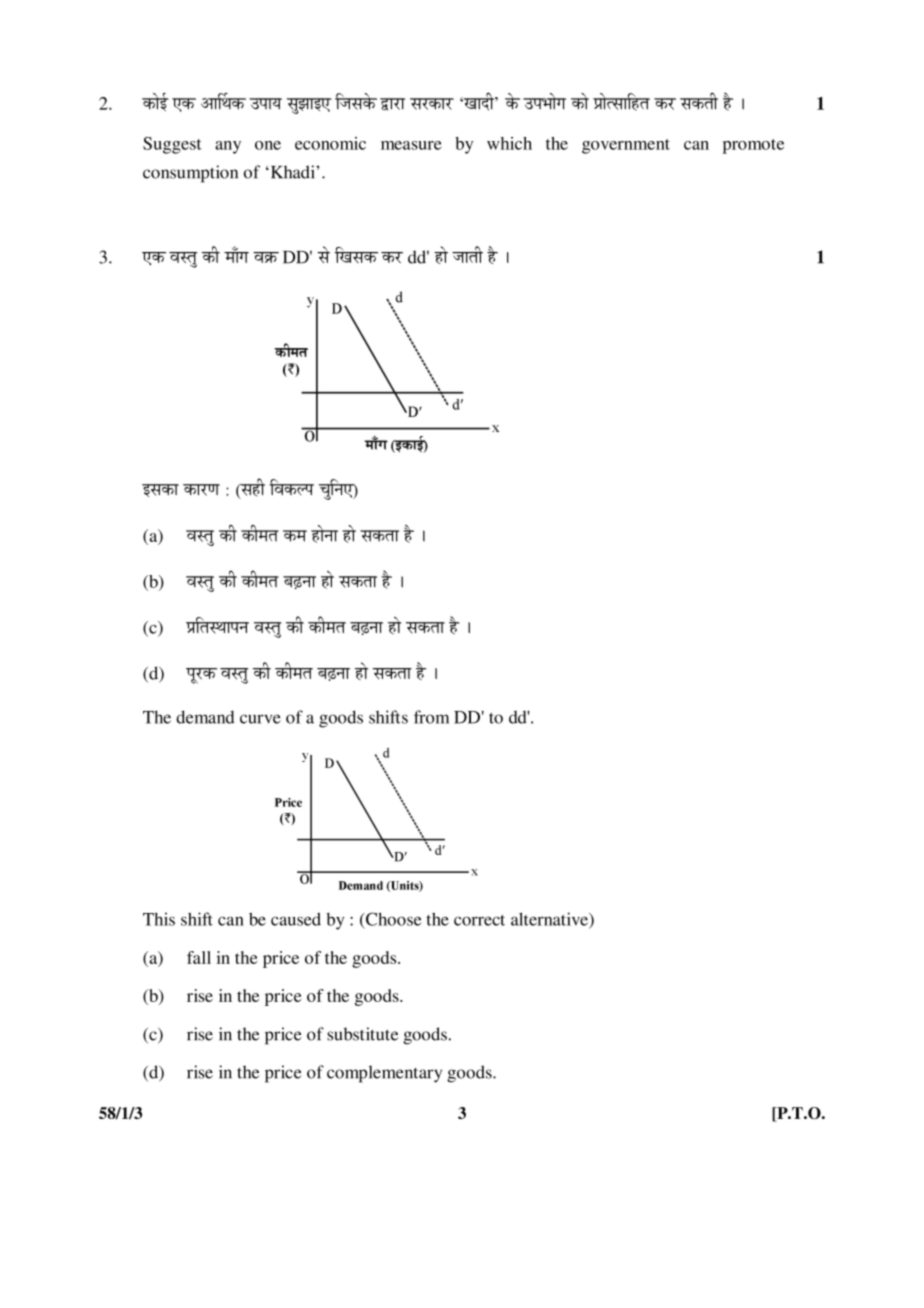 The height and width of the document is (1308, 924). Describe the element at coordinates (228, 147) in the document. I see `any` at that location.
